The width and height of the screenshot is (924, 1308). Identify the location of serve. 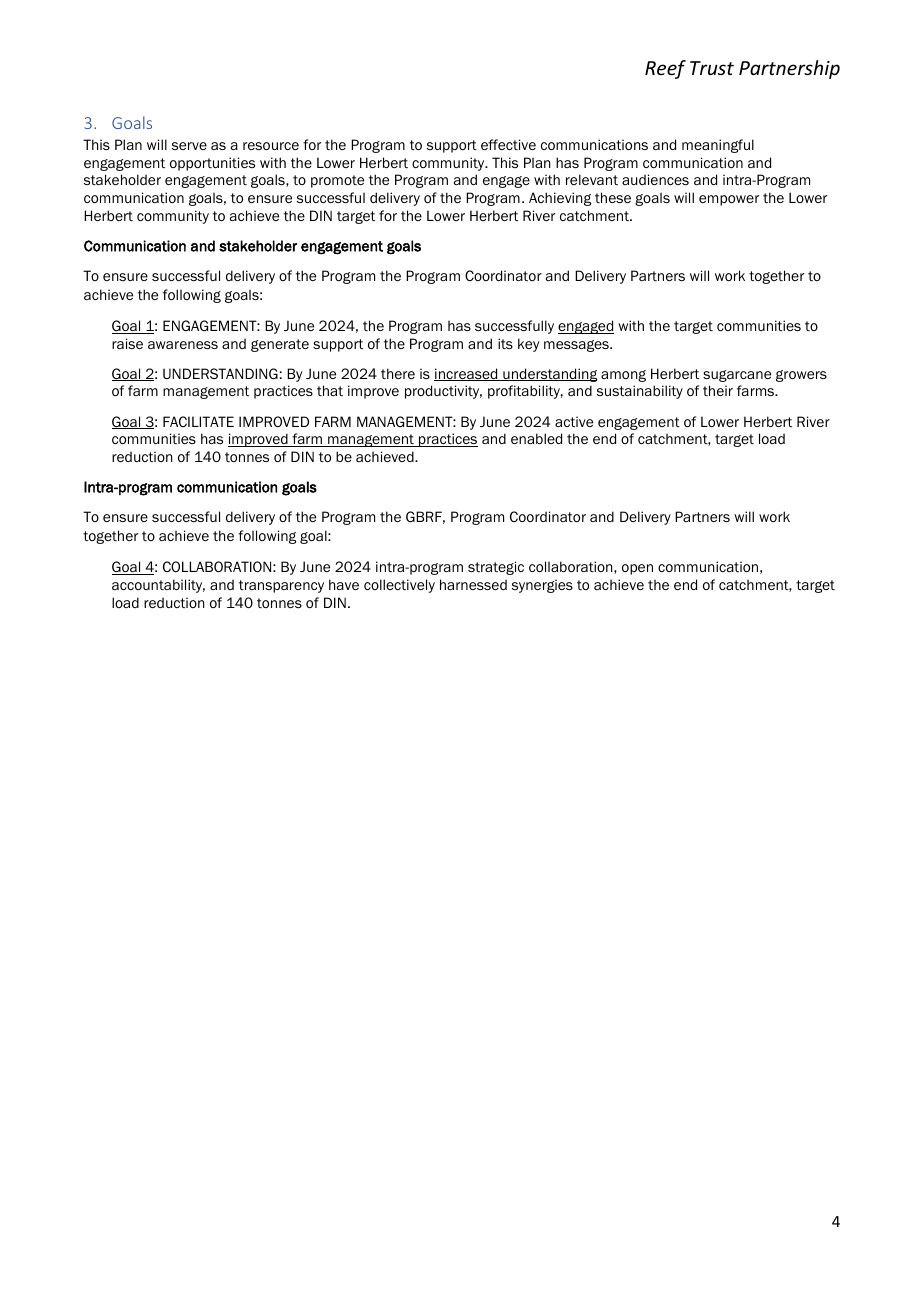
(189, 146).
